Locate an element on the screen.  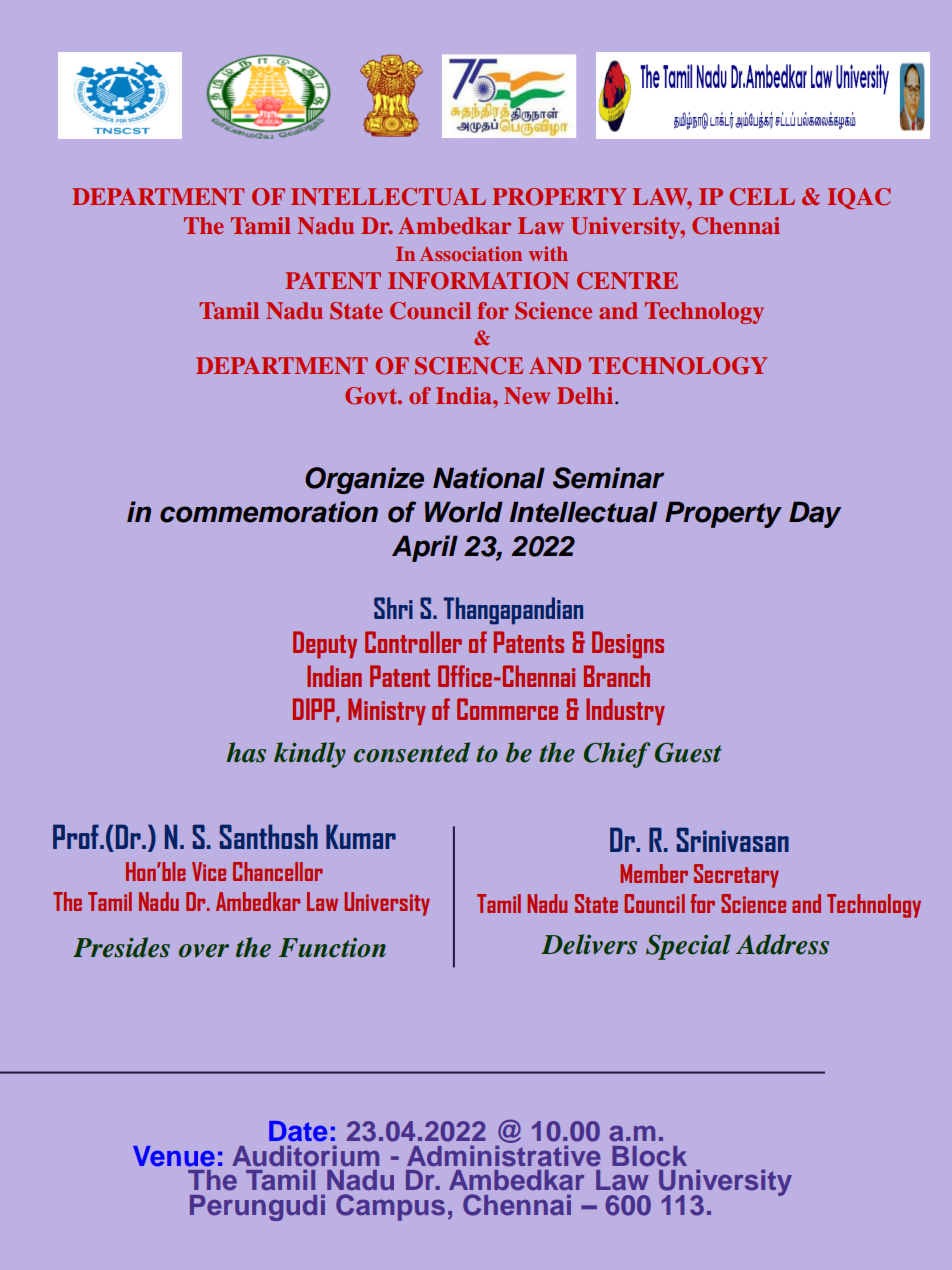
National is located at coordinates (489, 478).
